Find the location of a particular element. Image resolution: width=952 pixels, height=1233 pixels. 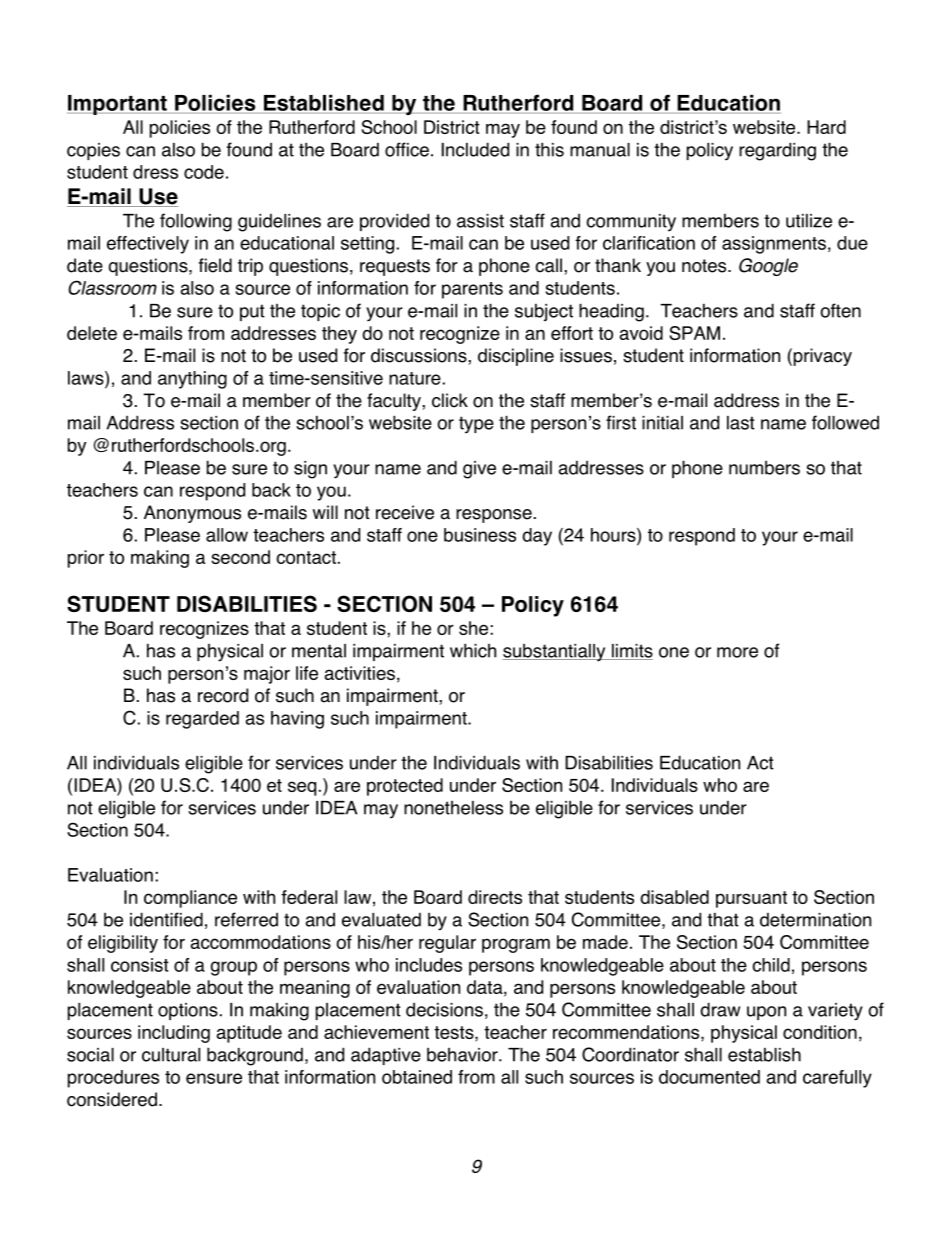

cultural is located at coordinates (171, 1055).
